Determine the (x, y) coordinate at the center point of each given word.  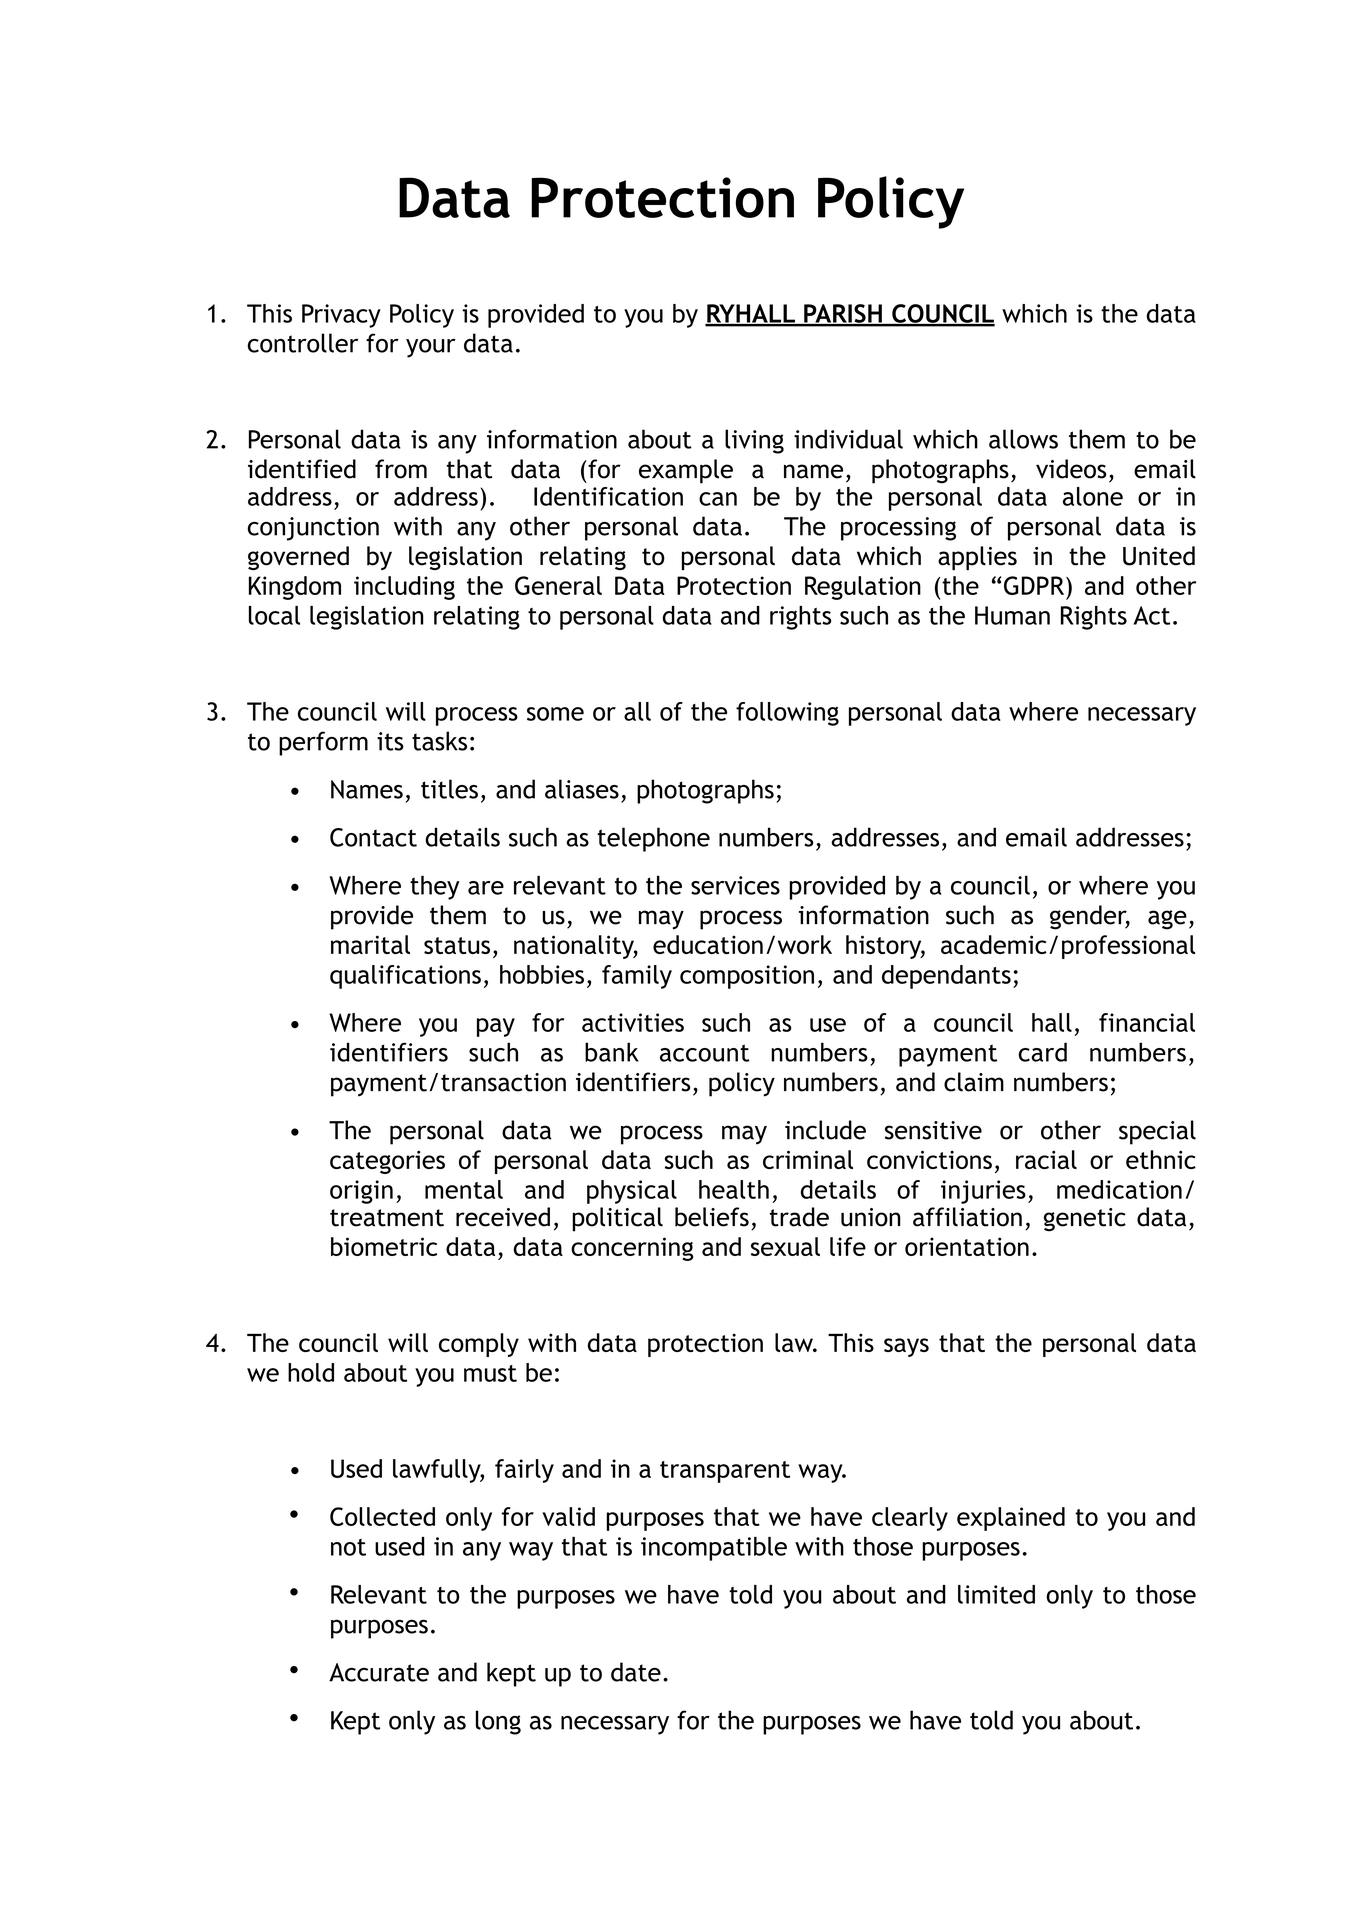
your (431, 348)
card (1042, 1052)
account (704, 1053)
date (636, 1672)
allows (1023, 439)
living (754, 441)
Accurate (379, 1672)
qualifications (405, 977)
